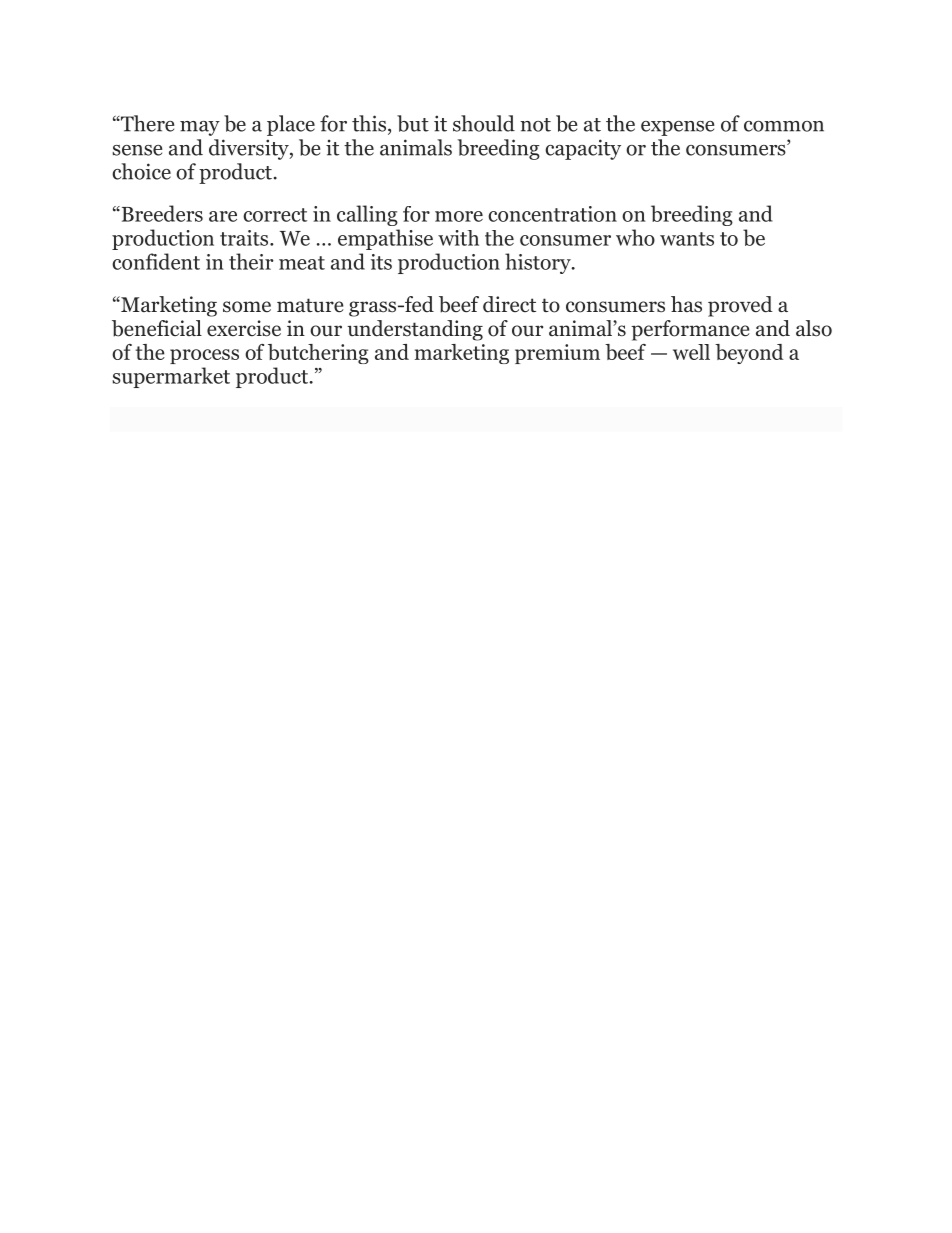  Describe the element at coordinates (687, 239) in the screenshot. I see `wants` at that location.
